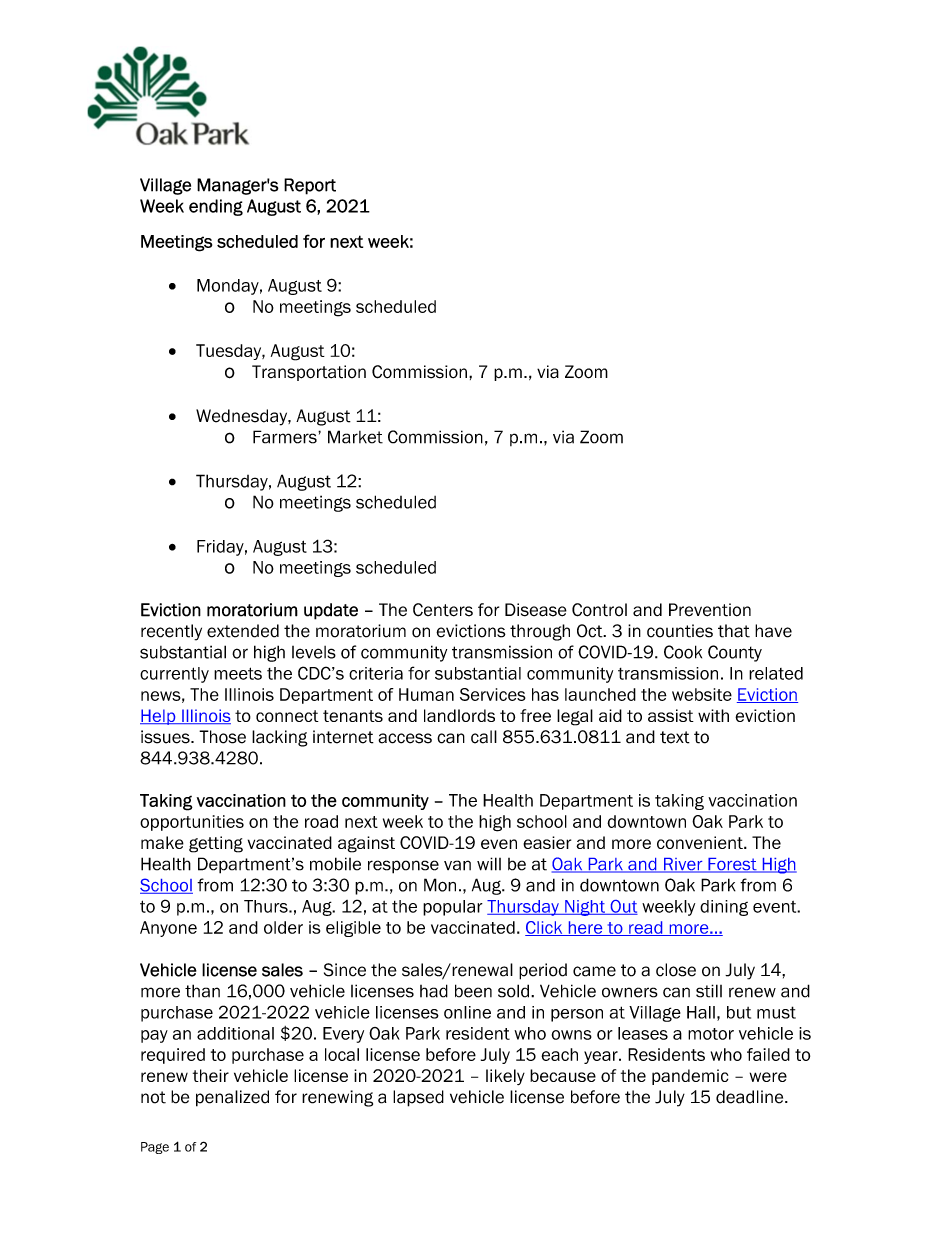  What do you see at coordinates (238, 673) in the screenshot?
I see `meets` at bounding box center [238, 673].
